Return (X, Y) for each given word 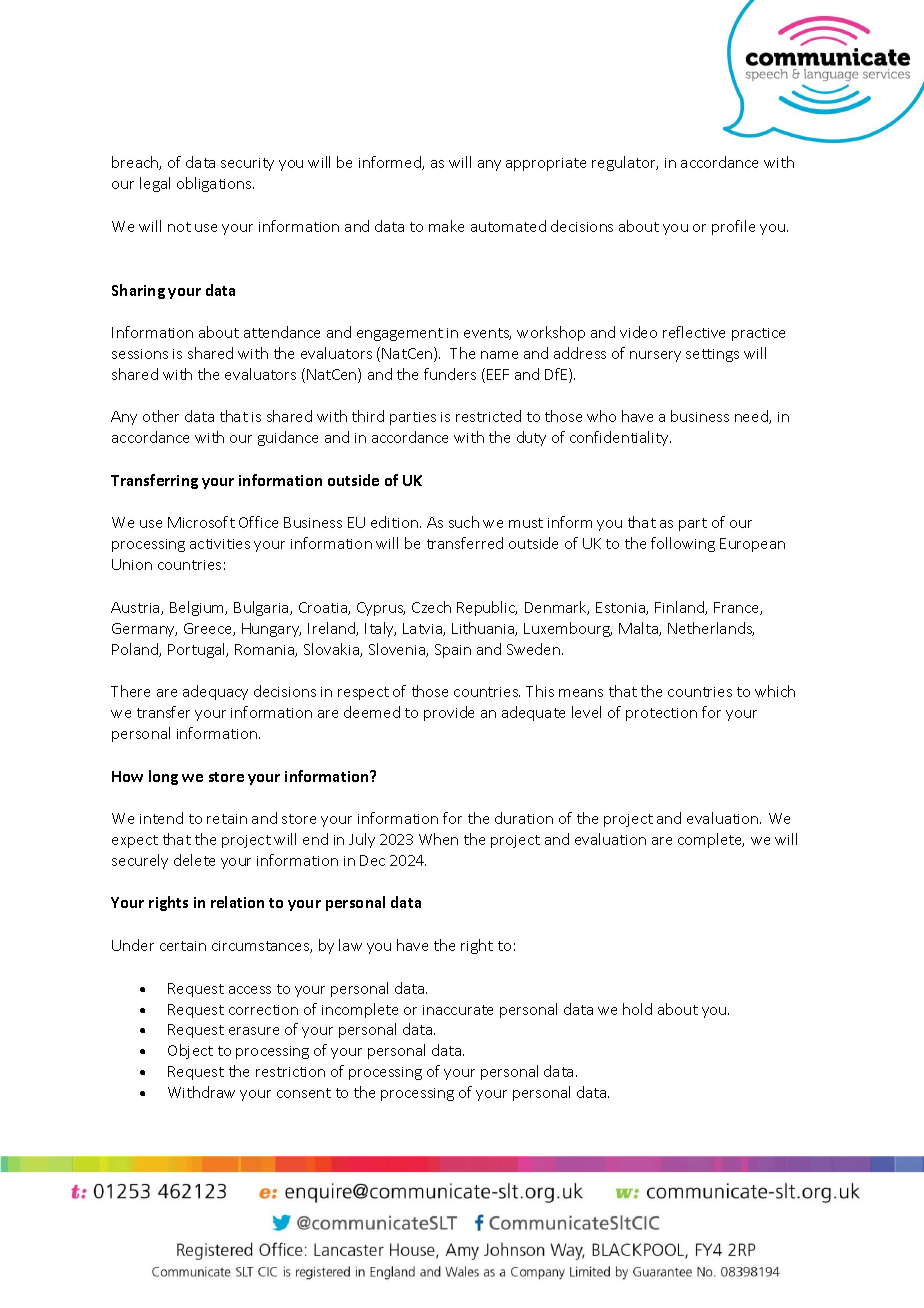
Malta (639, 629)
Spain (453, 651)
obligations (215, 184)
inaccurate (458, 1010)
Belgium (198, 608)
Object (190, 1051)
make (446, 226)
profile (733, 227)
